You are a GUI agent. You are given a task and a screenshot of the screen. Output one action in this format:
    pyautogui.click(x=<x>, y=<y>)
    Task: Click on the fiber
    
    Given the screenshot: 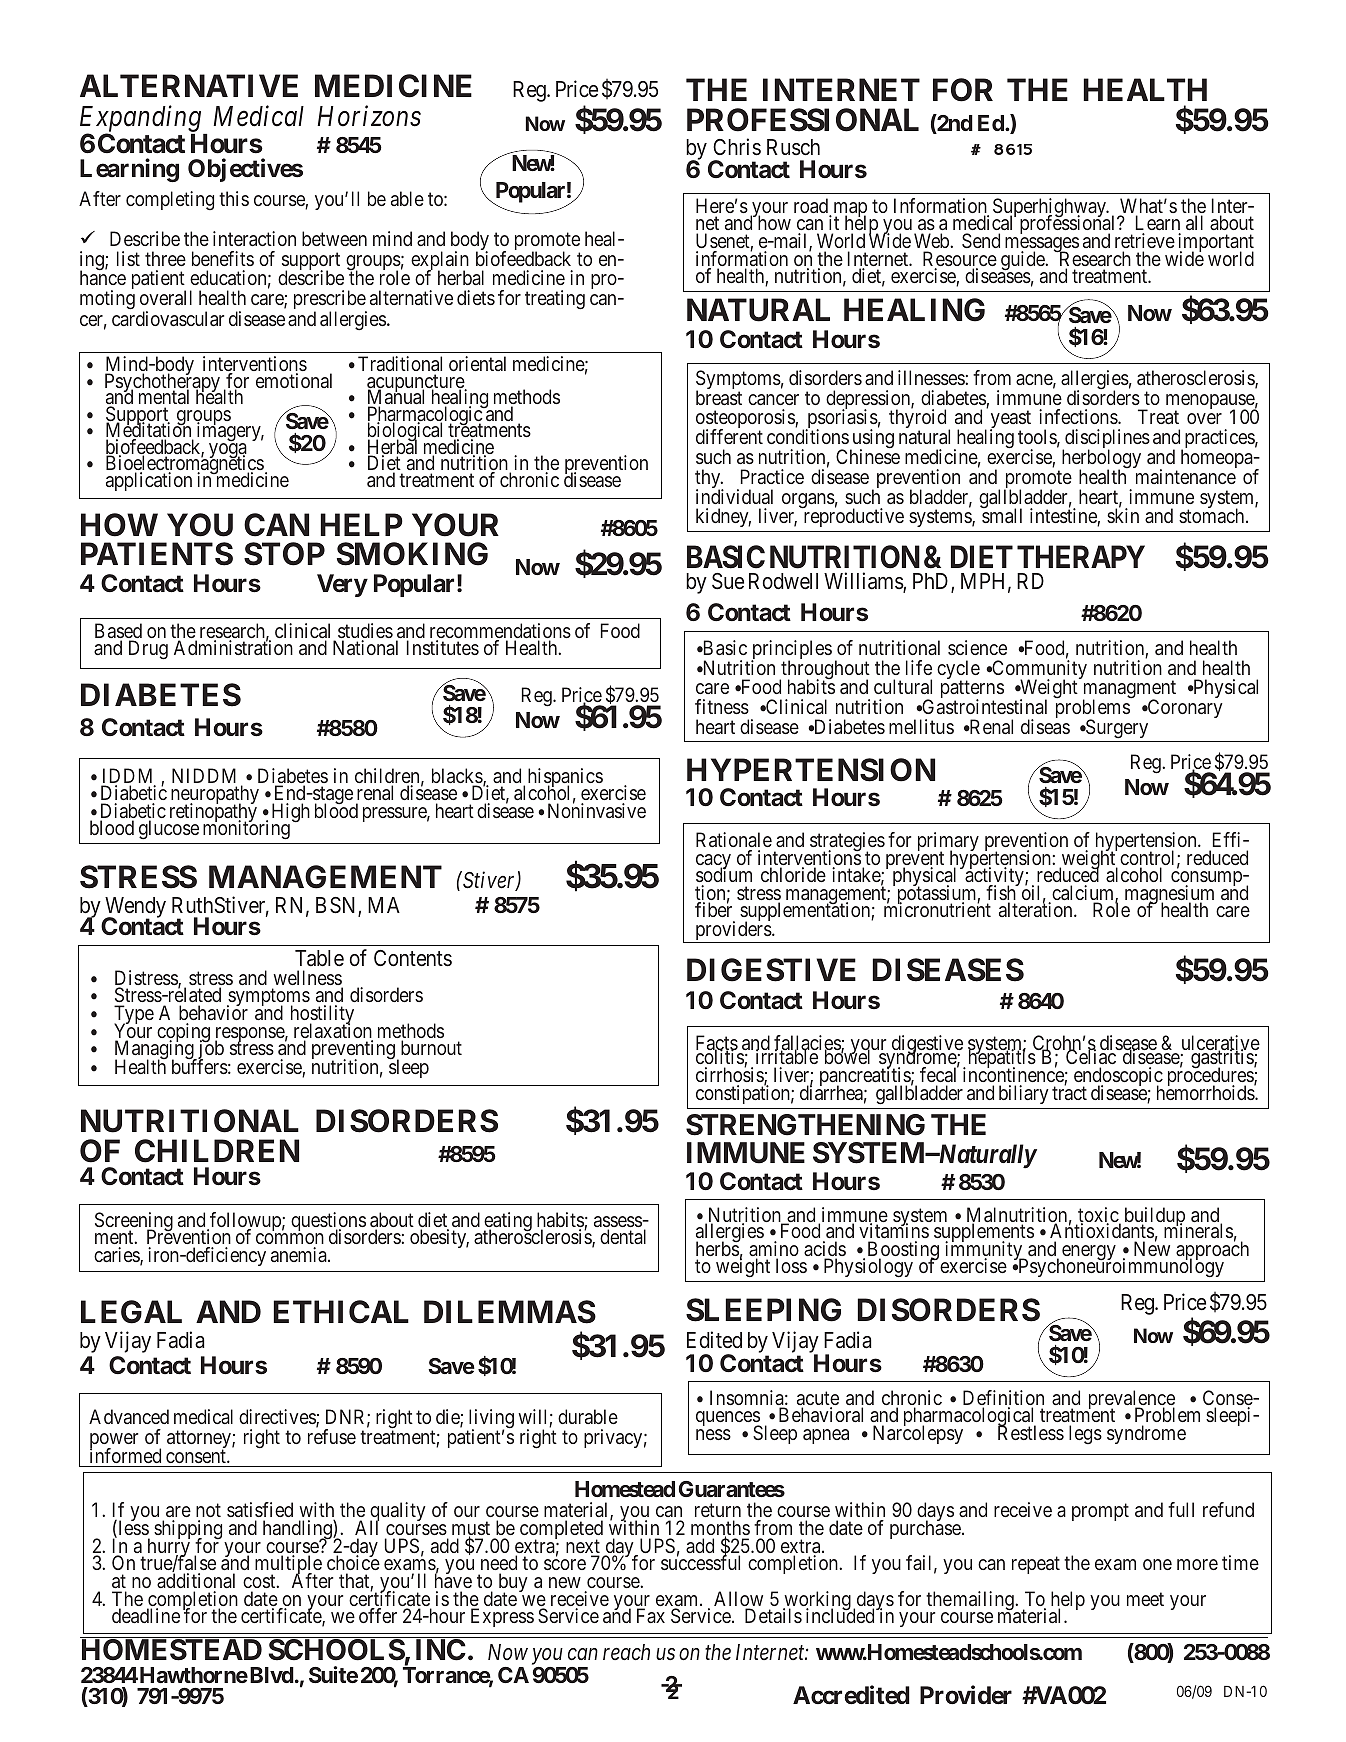 What is the action you would take?
    pyautogui.click(x=713, y=909)
